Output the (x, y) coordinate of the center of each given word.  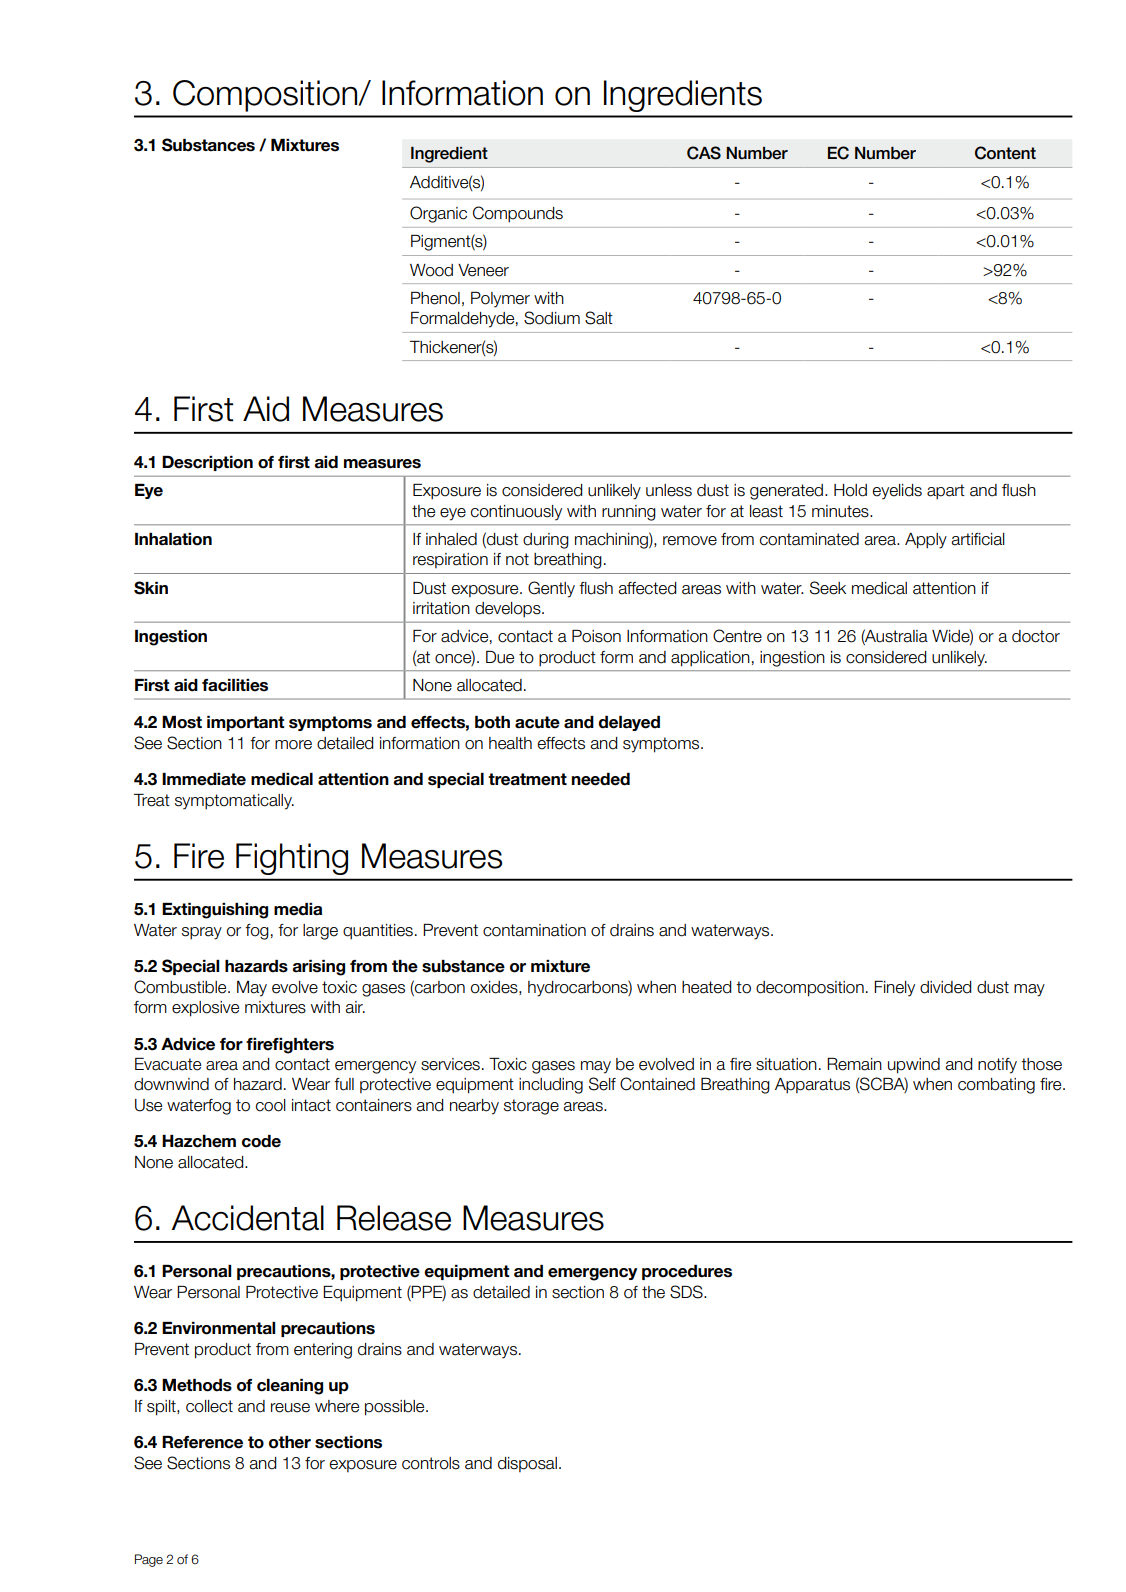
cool (271, 1105)
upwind (914, 1066)
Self (602, 1084)
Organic (438, 214)
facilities (235, 685)
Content (1005, 153)
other (290, 1442)
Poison (596, 636)
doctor (1036, 636)
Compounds (518, 214)
